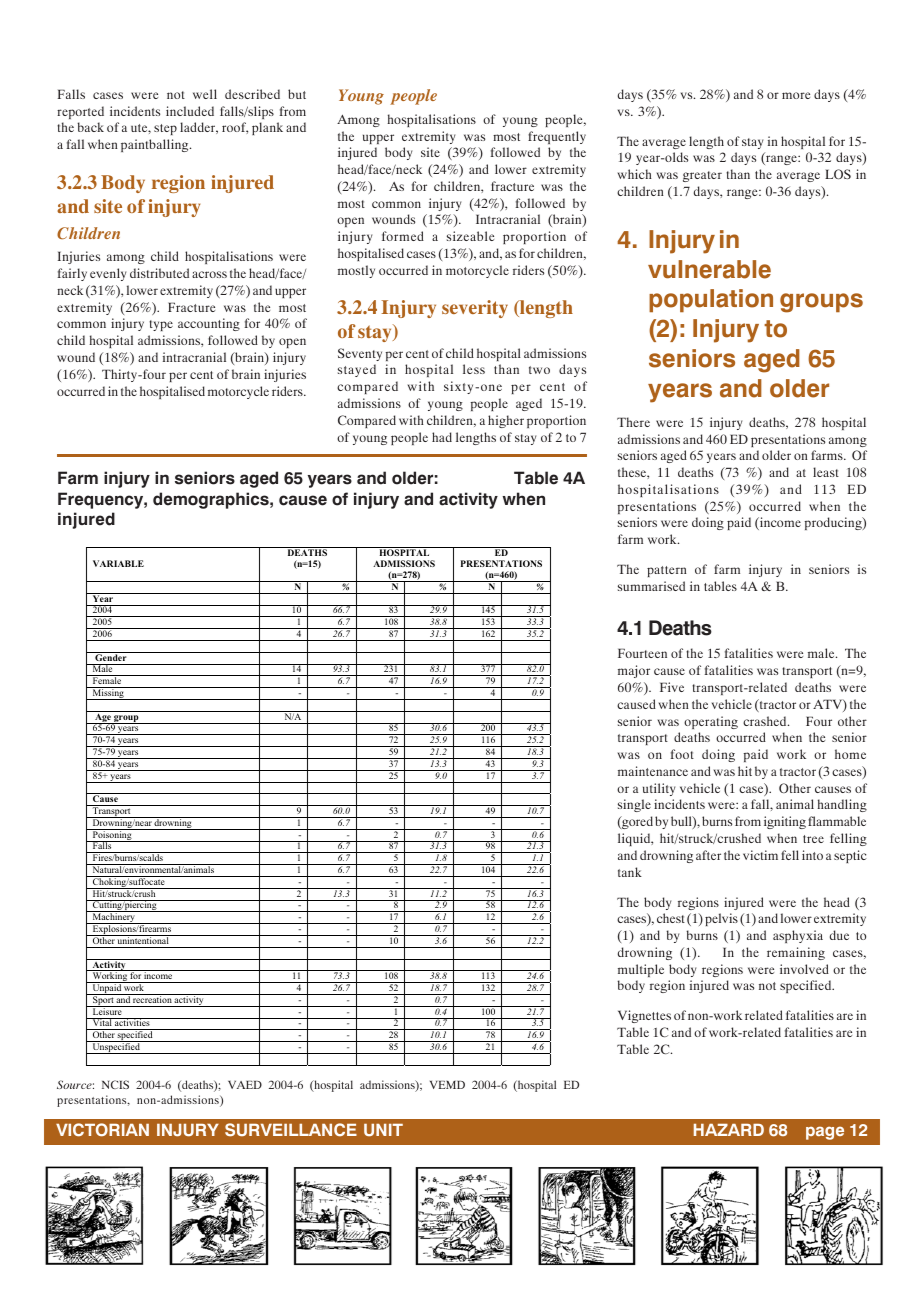 The image size is (924, 1308). What do you see at coordinates (442, 437) in the screenshot?
I see `had` at bounding box center [442, 437].
